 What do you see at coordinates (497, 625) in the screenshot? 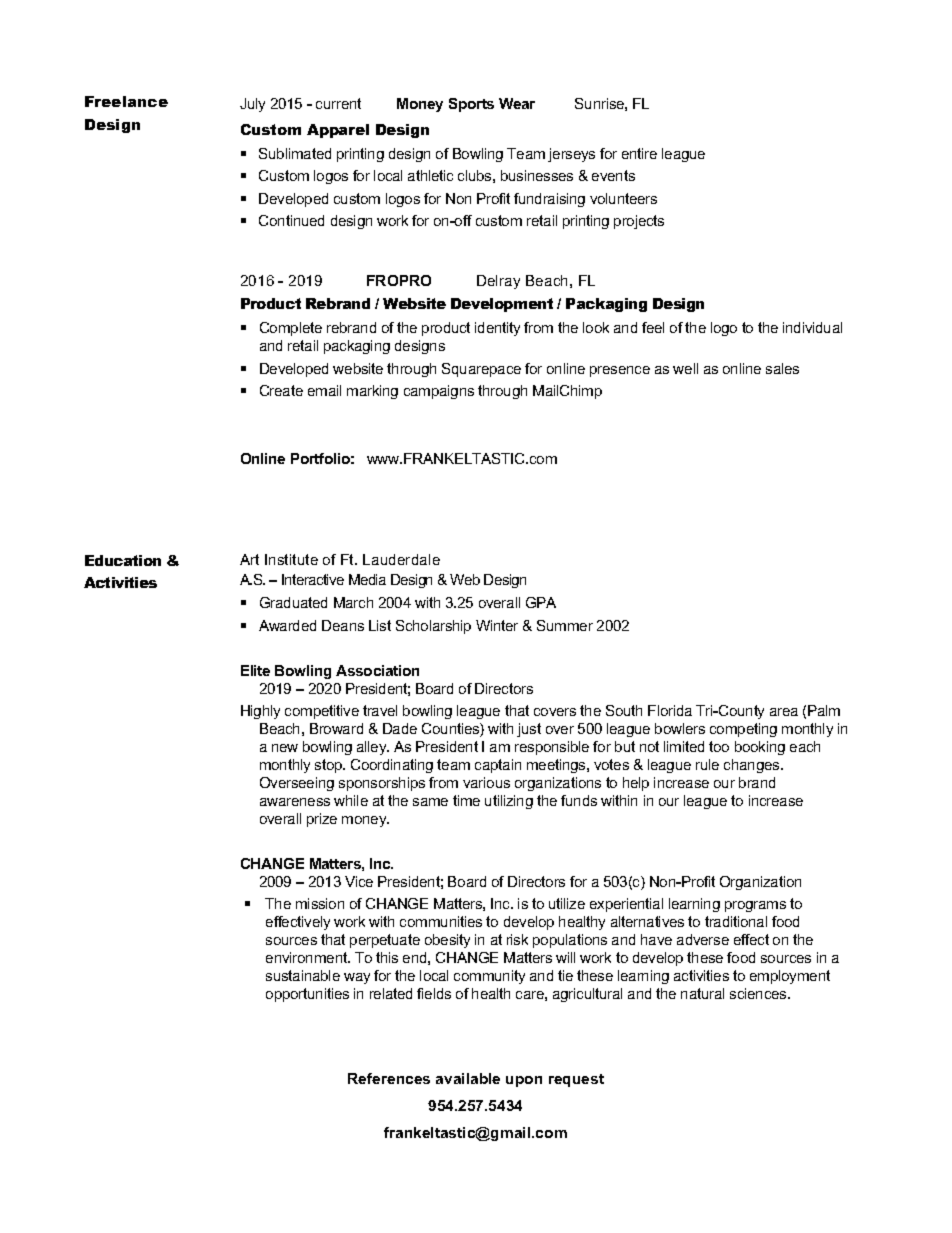
I see `Winter` at bounding box center [497, 625].
